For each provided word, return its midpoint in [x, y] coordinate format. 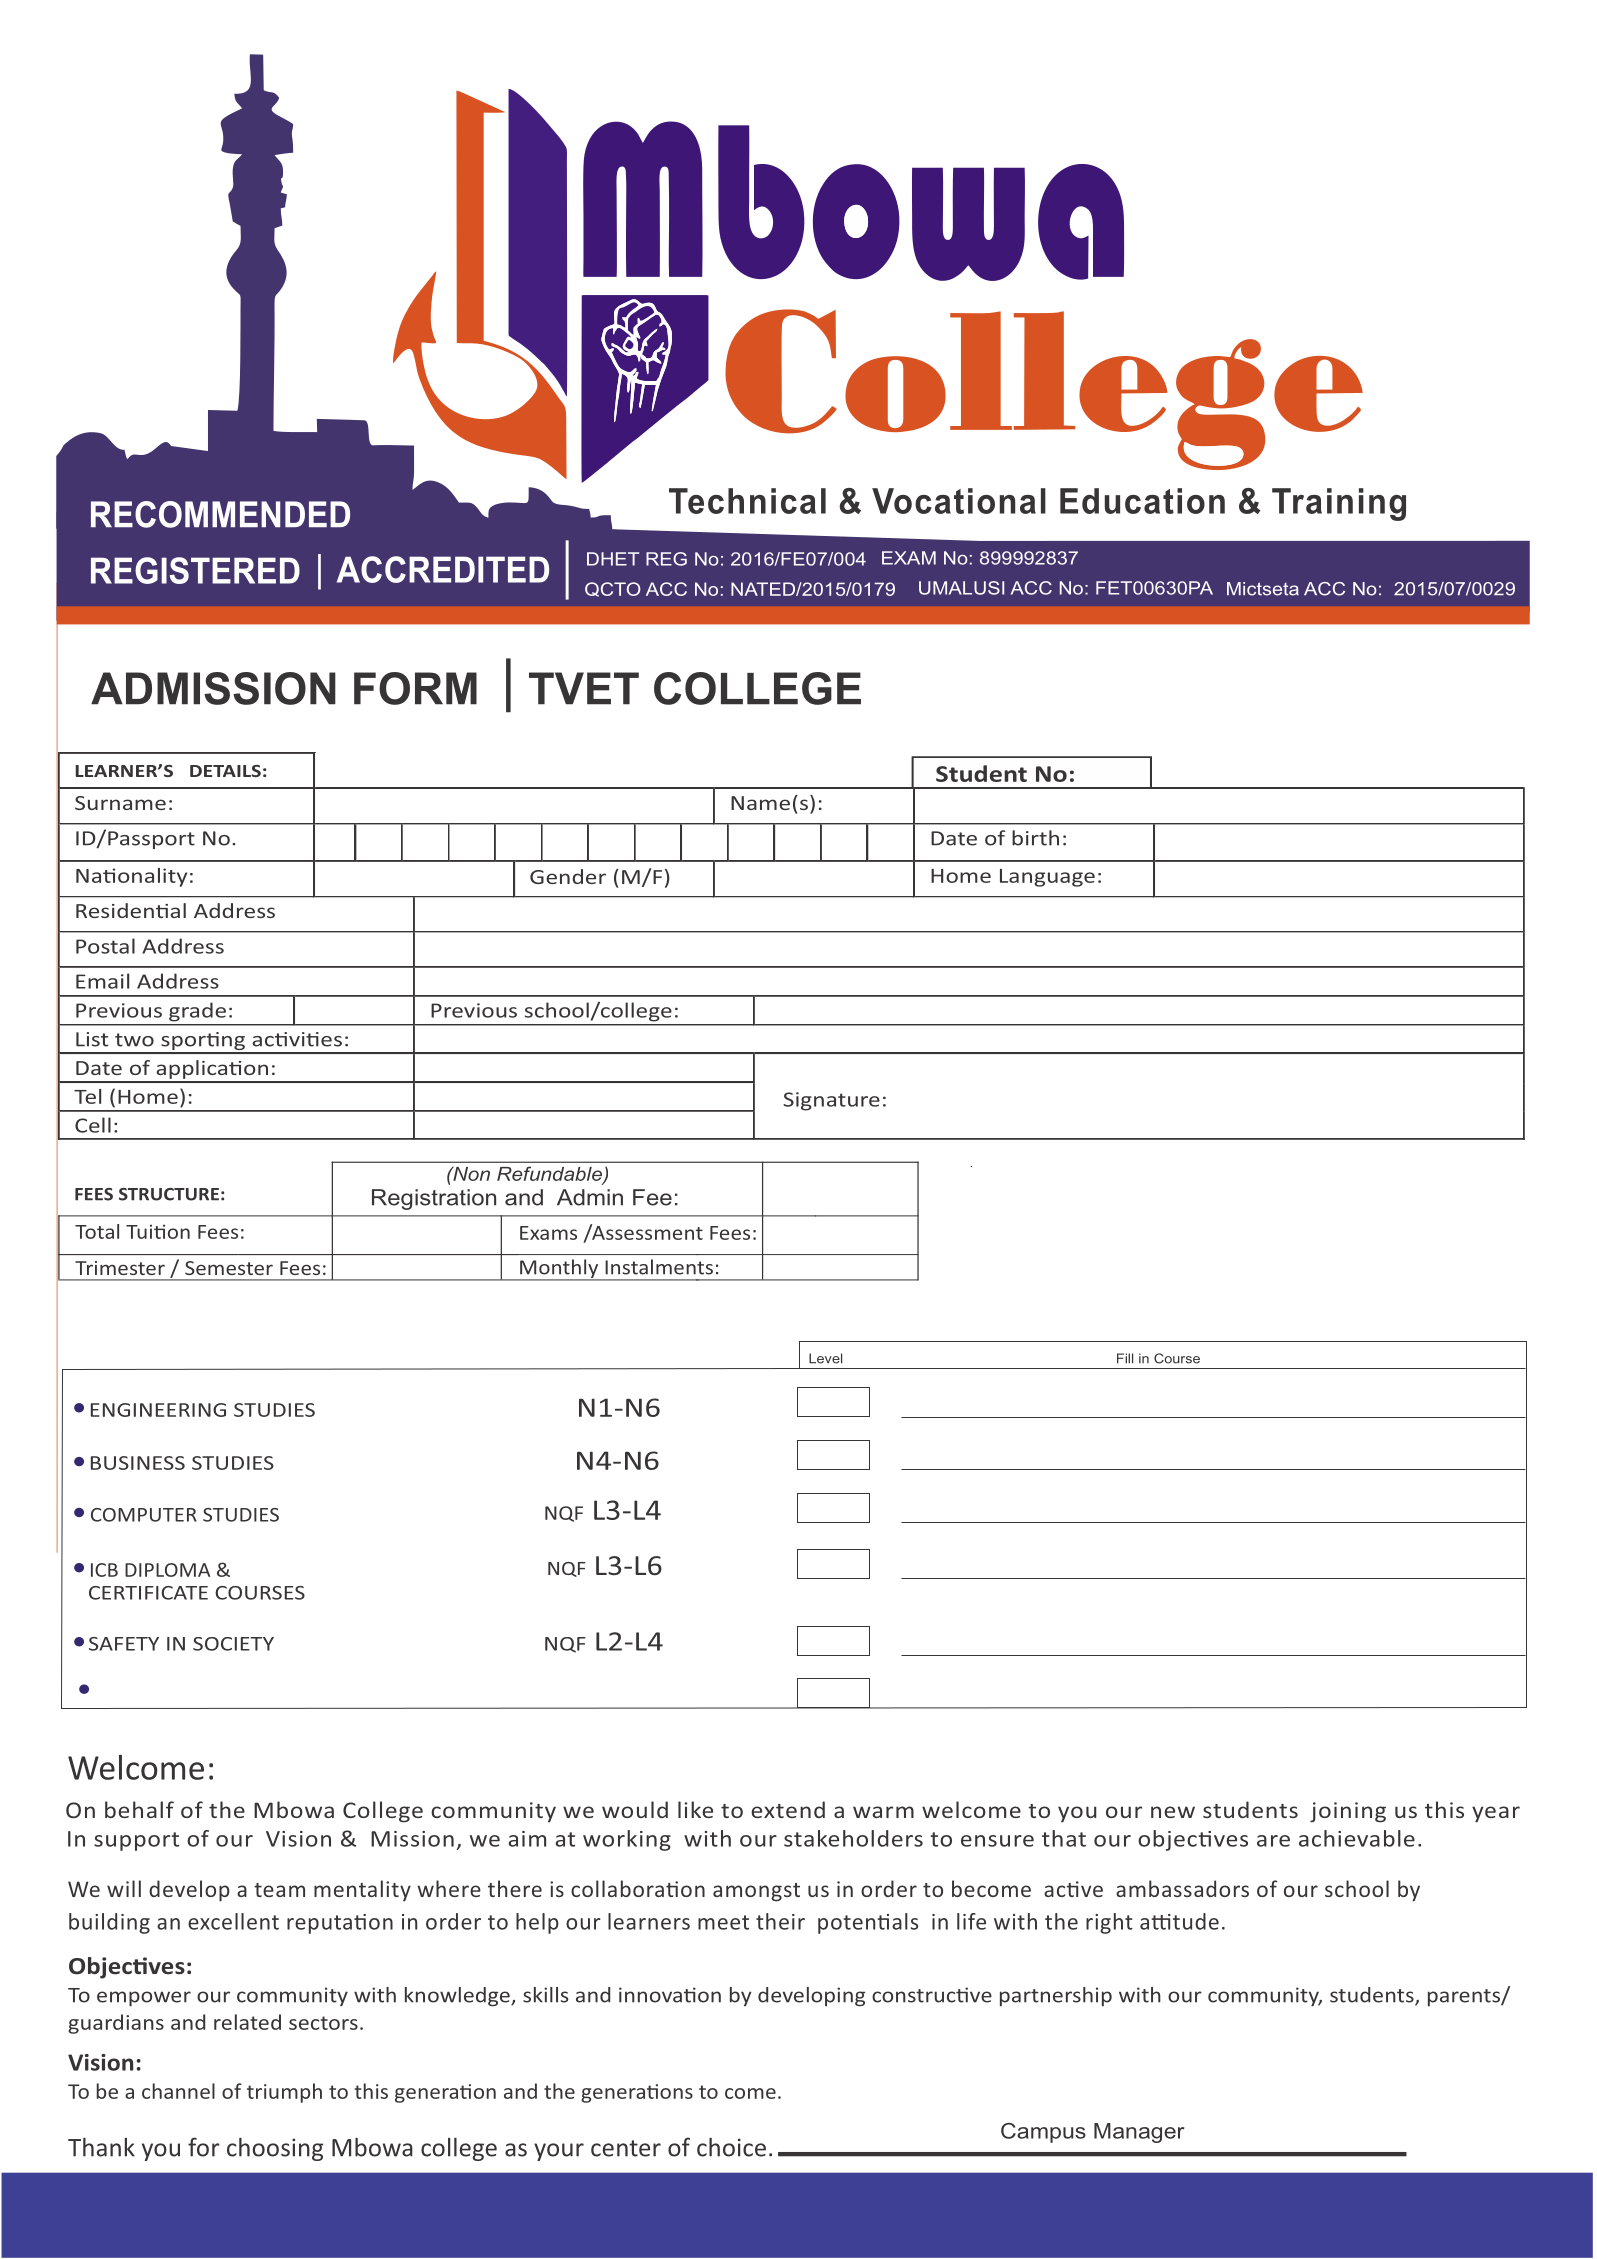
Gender [568, 876]
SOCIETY [233, 1644]
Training [1339, 504]
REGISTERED [195, 570]
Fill [1125, 1358]
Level [825, 1358]
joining [1348, 1812]
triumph [284, 2093]
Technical [747, 501]
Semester [229, 1268]
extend [788, 1809]
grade [197, 1012]
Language [1047, 878]
